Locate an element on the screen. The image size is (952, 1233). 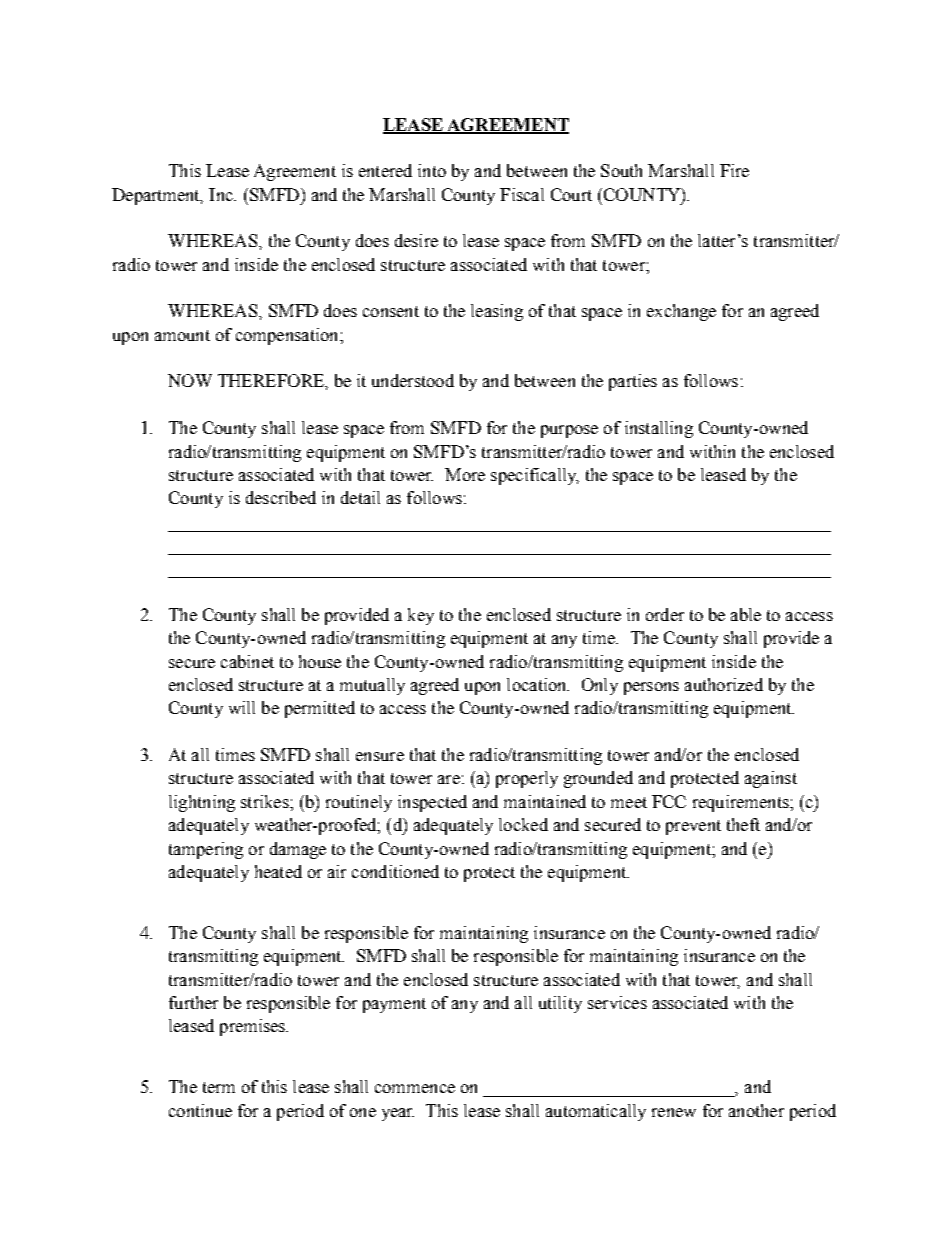
Inc is located at coordinates (222, 194).
